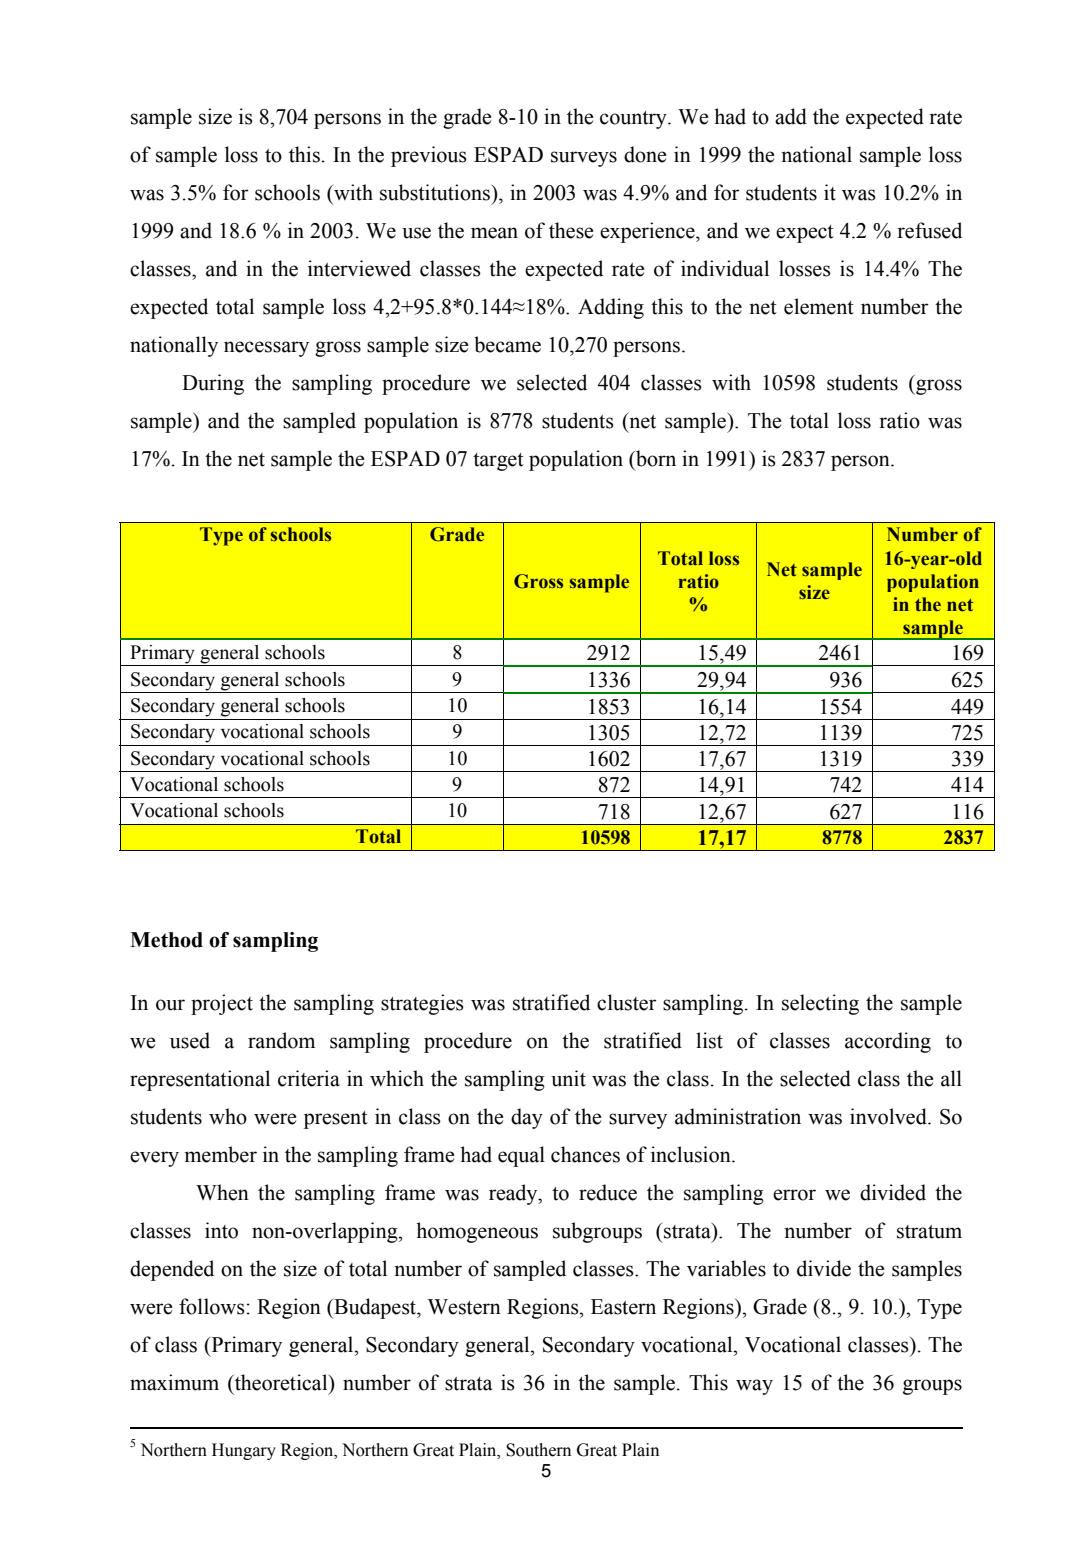 This screenshot has width=1092, height=1545. Describe the element at coordinates (359, 268) in the screenshot. I see `interviewed` at that location.
